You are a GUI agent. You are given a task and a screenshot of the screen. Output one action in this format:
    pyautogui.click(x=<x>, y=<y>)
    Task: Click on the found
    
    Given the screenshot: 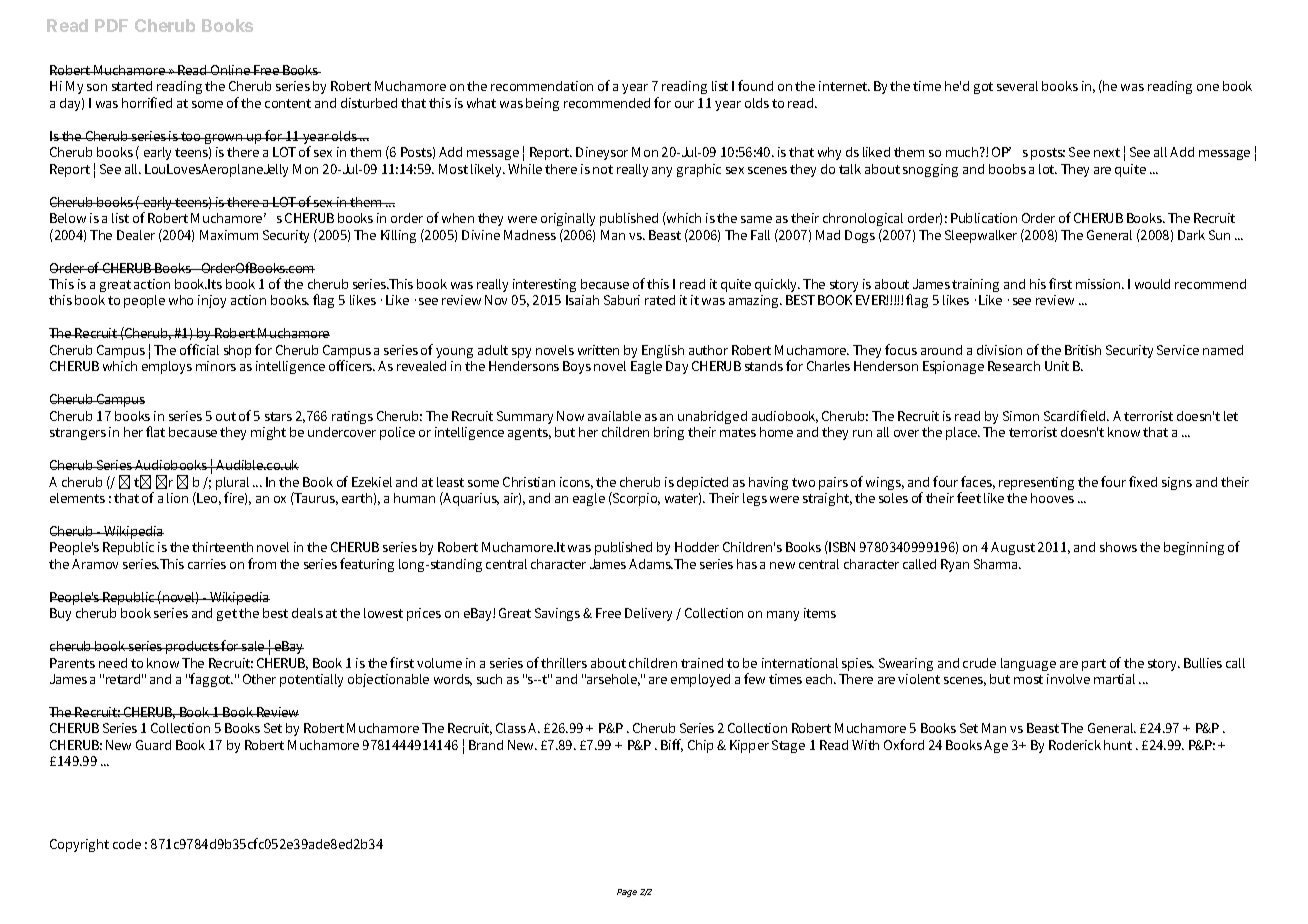 What is the action you would take?
    pyautogui.click(x=755, y=85)
